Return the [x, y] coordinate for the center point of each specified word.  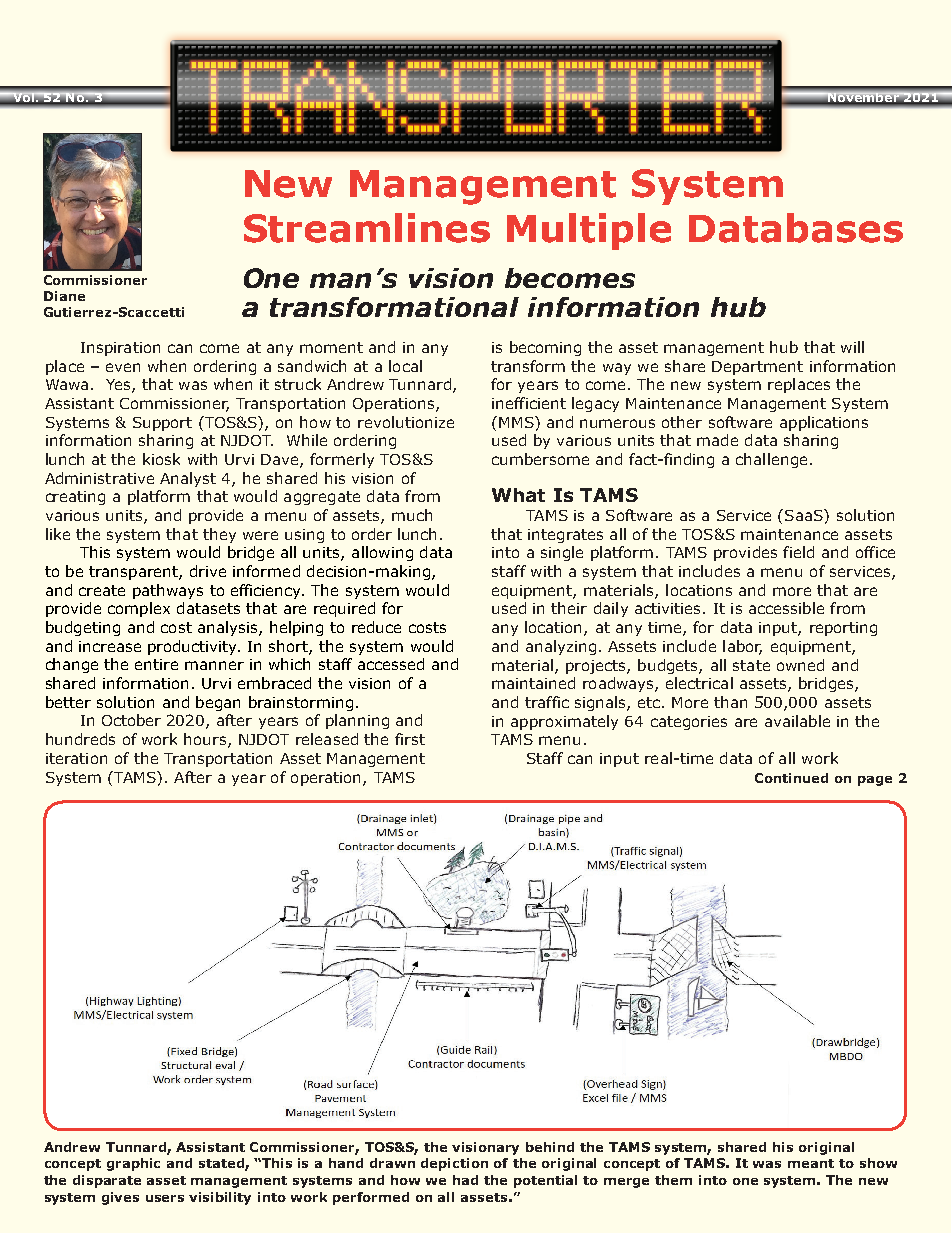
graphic [133, 1164]
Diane [64, 296]
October [131, 720]
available [797, 721]
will [852, 347]
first [410, 739]
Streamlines [367, 228]
